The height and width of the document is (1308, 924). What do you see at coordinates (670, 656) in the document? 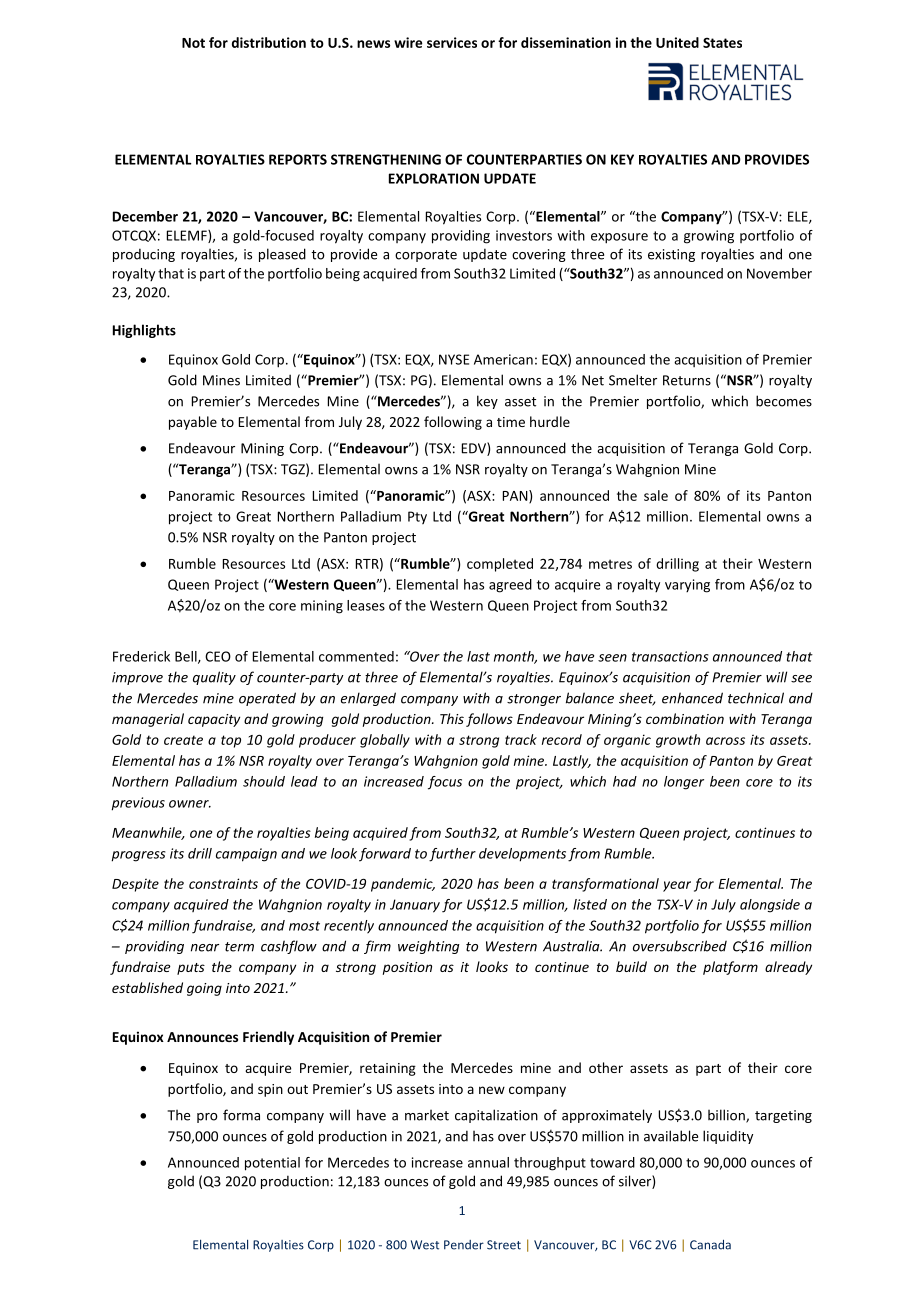
I see `transactions` at bounding box center [670, 656].
